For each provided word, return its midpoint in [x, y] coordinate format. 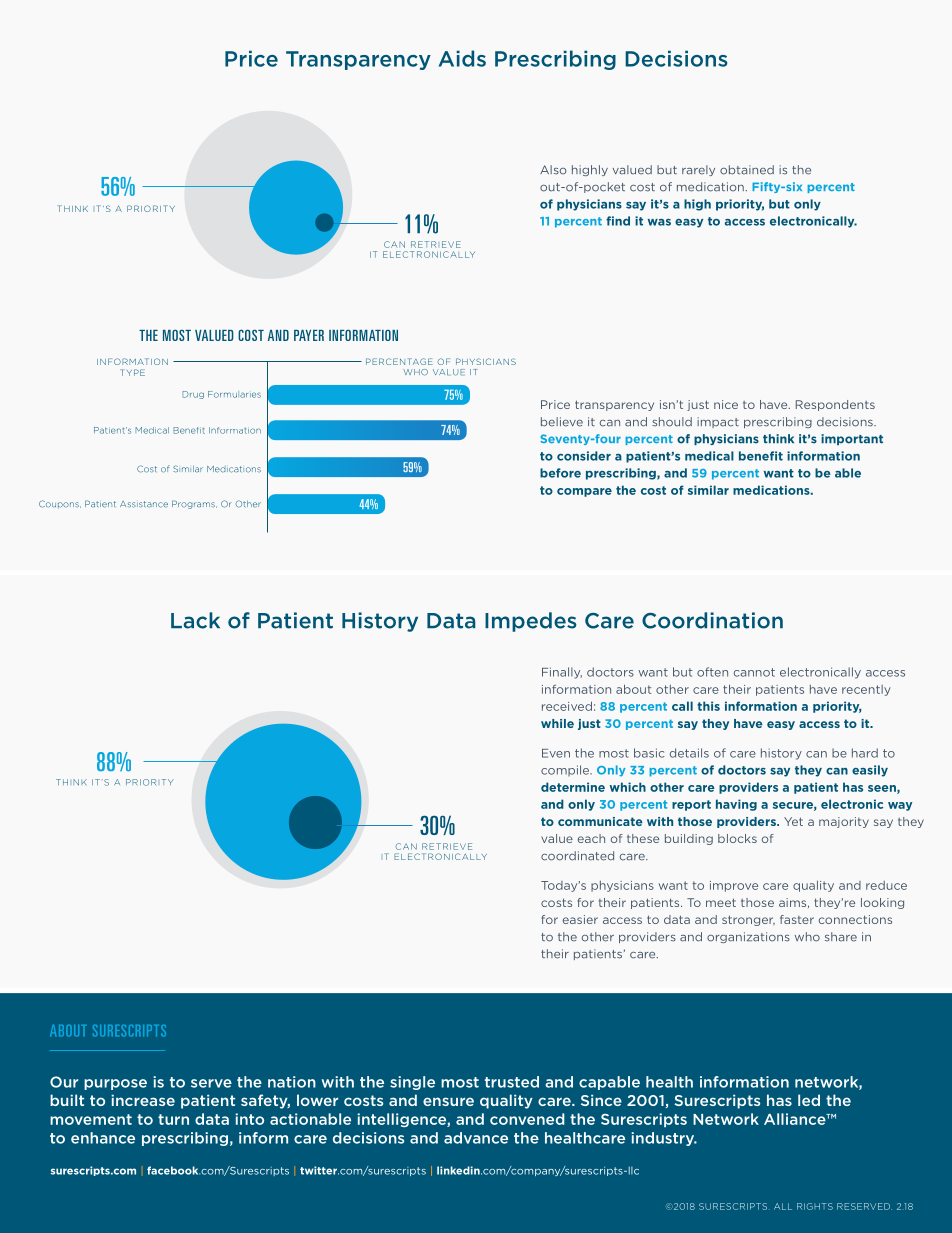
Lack [195, 620]
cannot [754, 672]
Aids [462, 58]
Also [553, 170]
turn [173, 1119]
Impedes [531, 622]
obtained [747, 170]
